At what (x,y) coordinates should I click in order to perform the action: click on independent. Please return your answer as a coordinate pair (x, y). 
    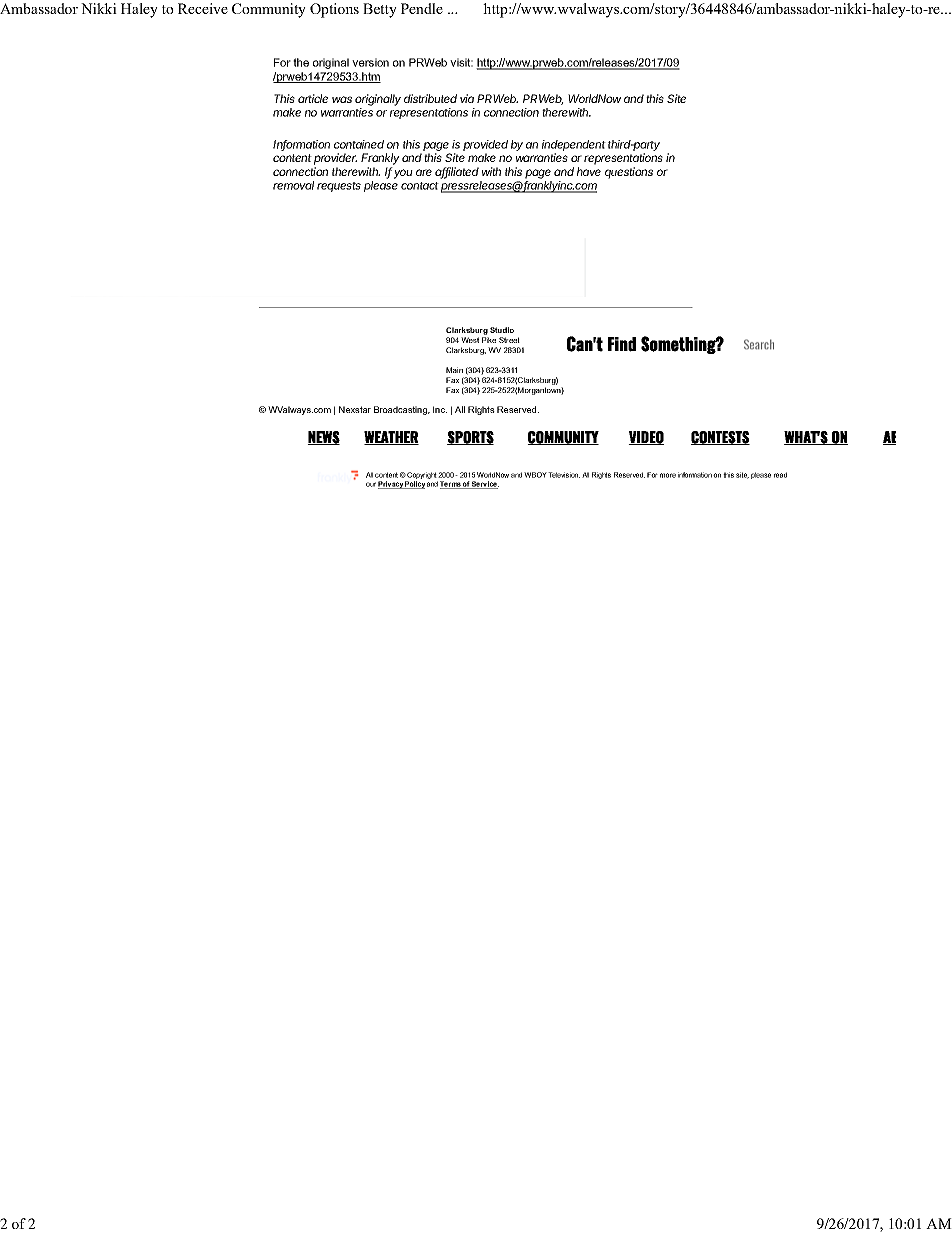
    Looking at the image, I should click on (574, 145).
